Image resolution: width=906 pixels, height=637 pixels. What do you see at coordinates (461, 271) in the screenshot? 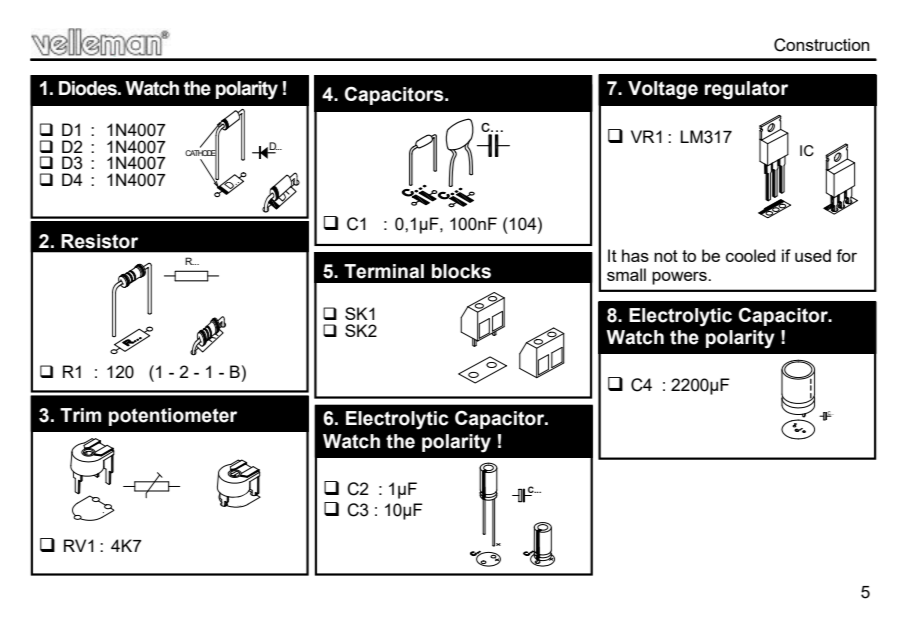
I see `blocks` at bounding box center [461, 271].
